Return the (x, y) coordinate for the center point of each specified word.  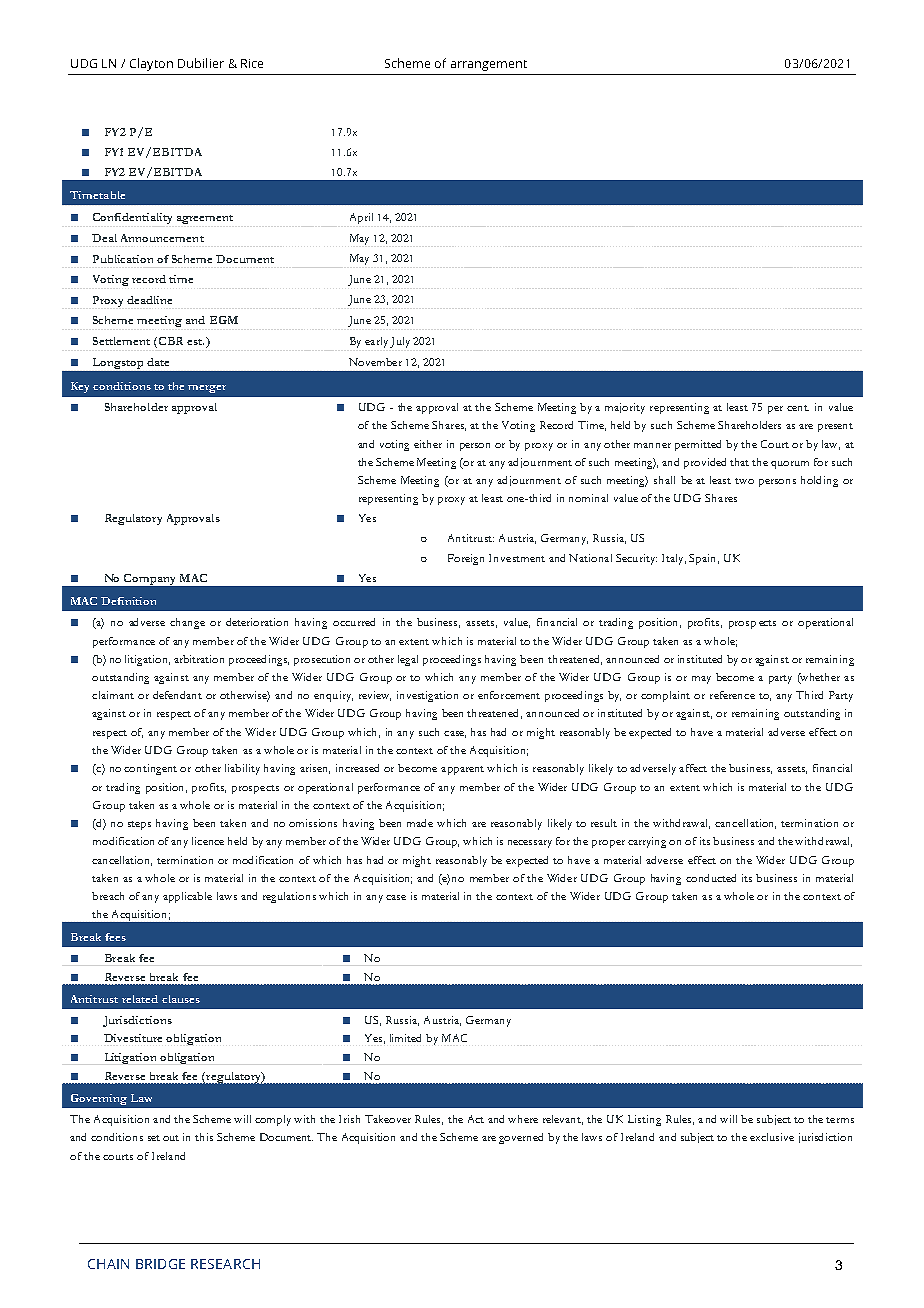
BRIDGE (160, 1264)
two (744, 481)
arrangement (489, 65)
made (420, 823)
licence (208, 841)
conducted (711, 878)
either (428, 444)
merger (207, 389)
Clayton (151, 64)
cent (798, 408)
